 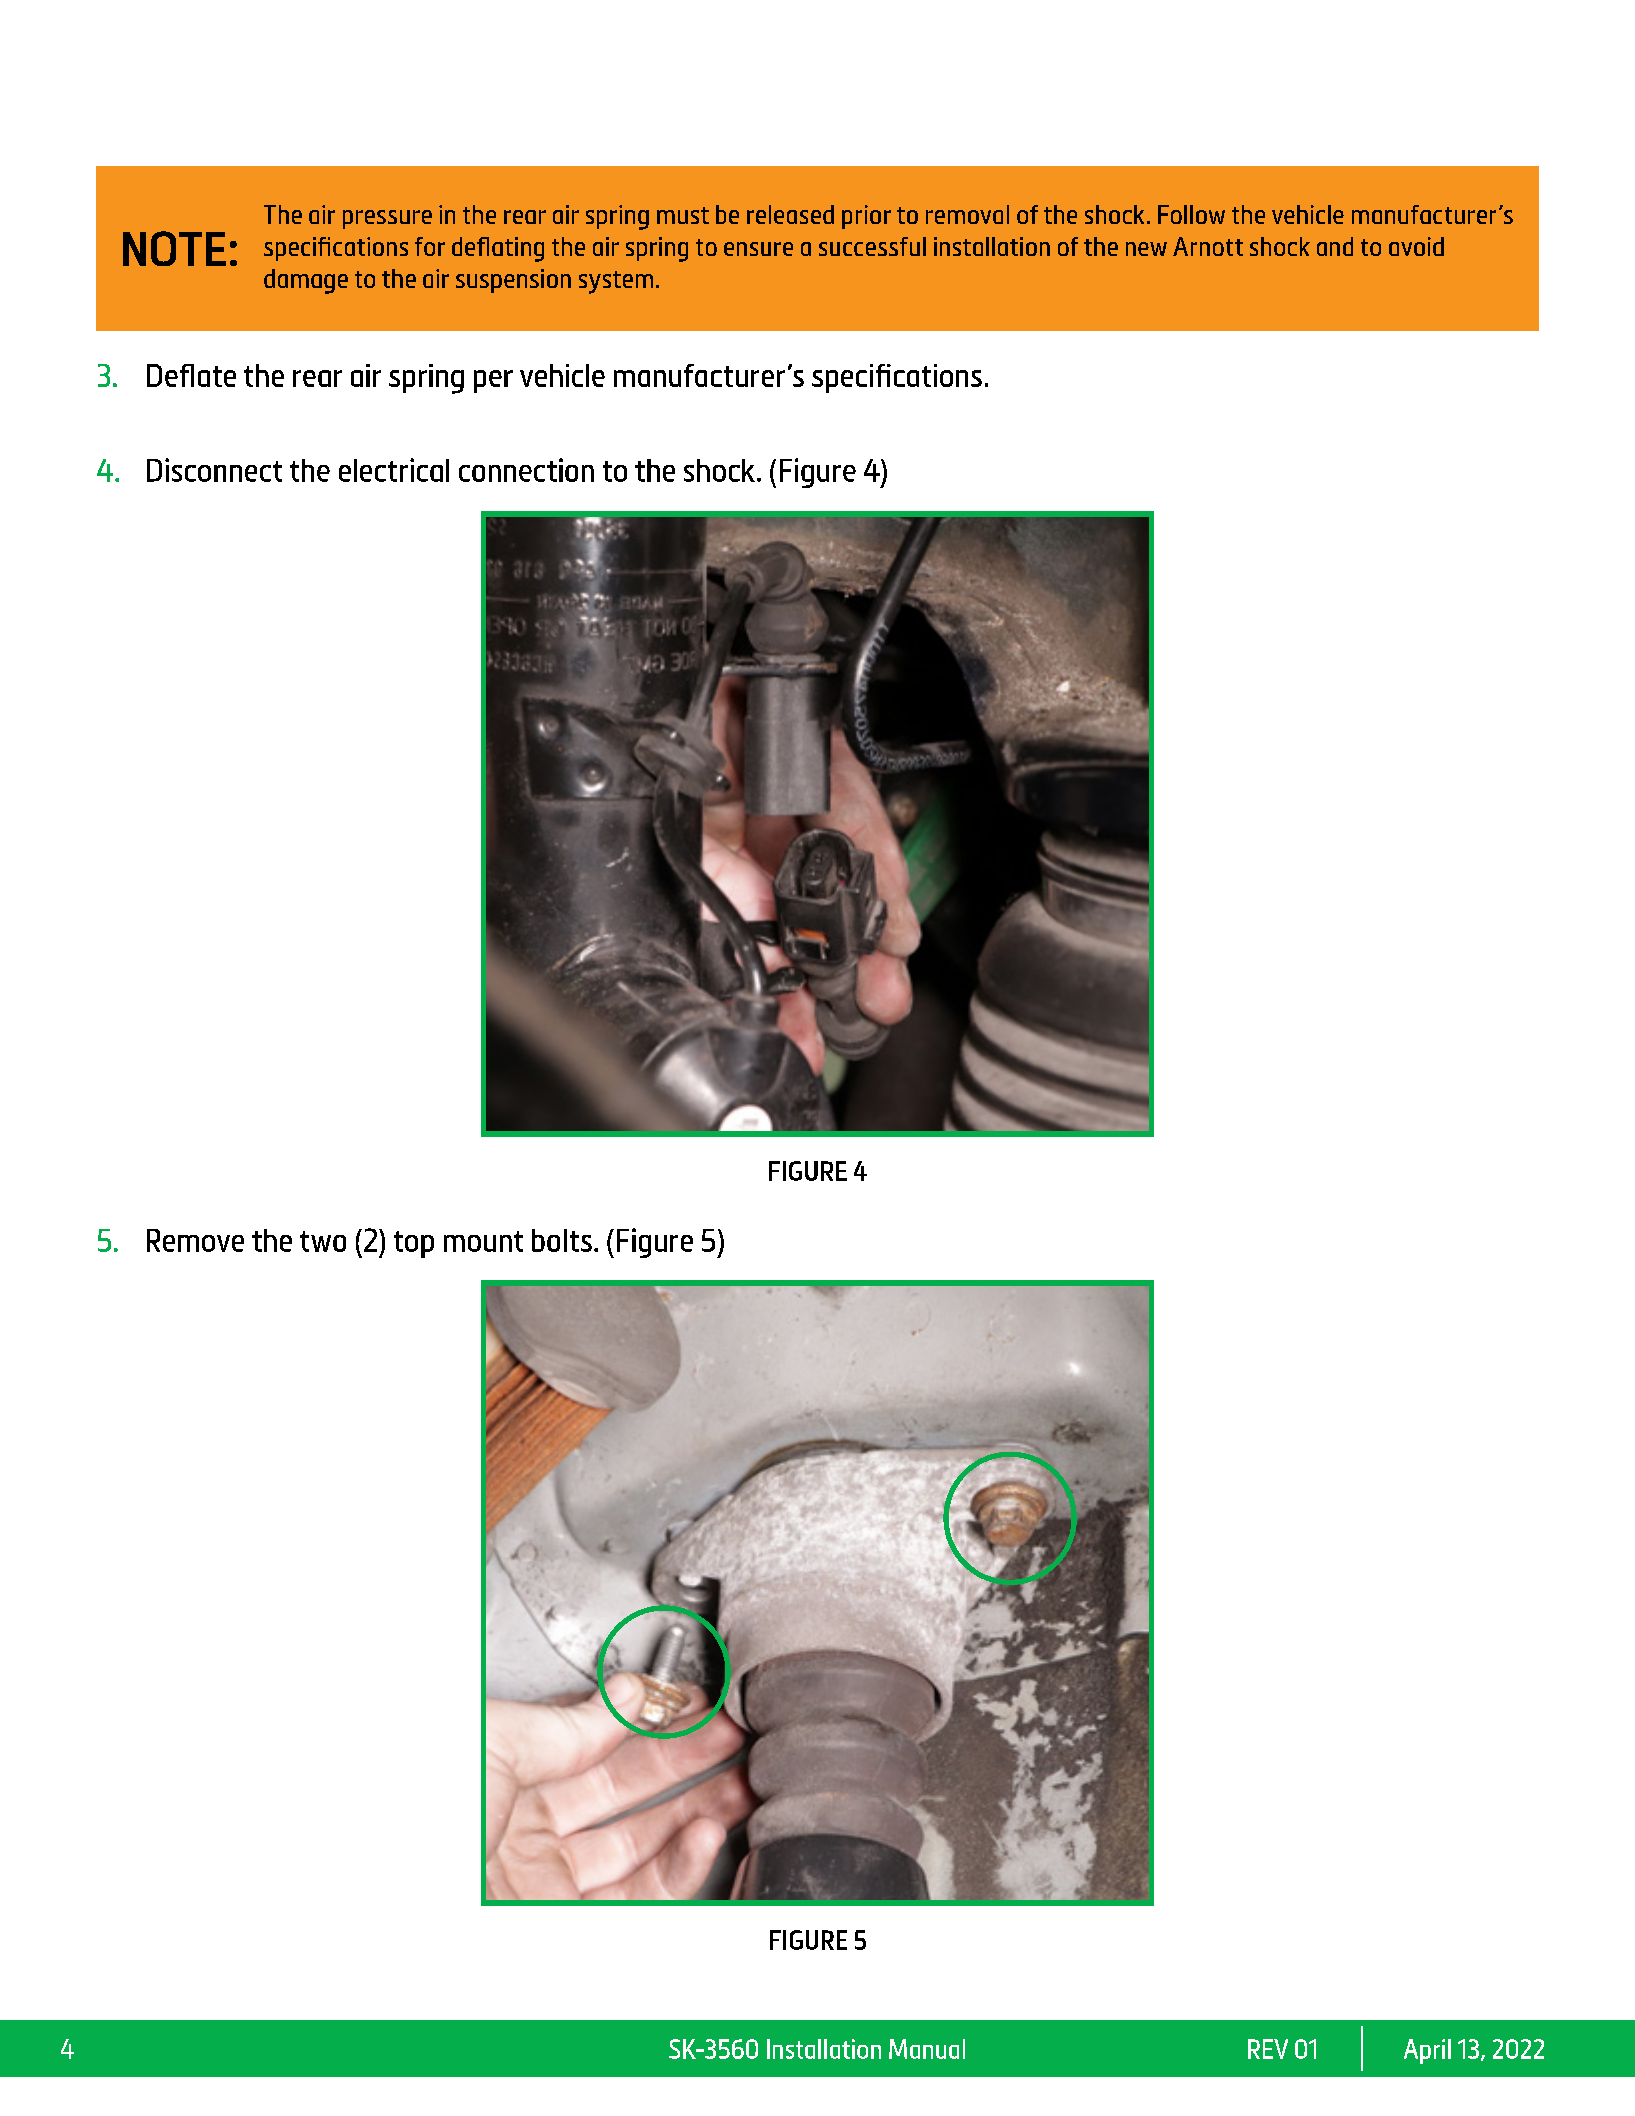 What do you see at coordinates (195, 1240) in the image?
I see `Remove` at bounding box center [195, 1240].
